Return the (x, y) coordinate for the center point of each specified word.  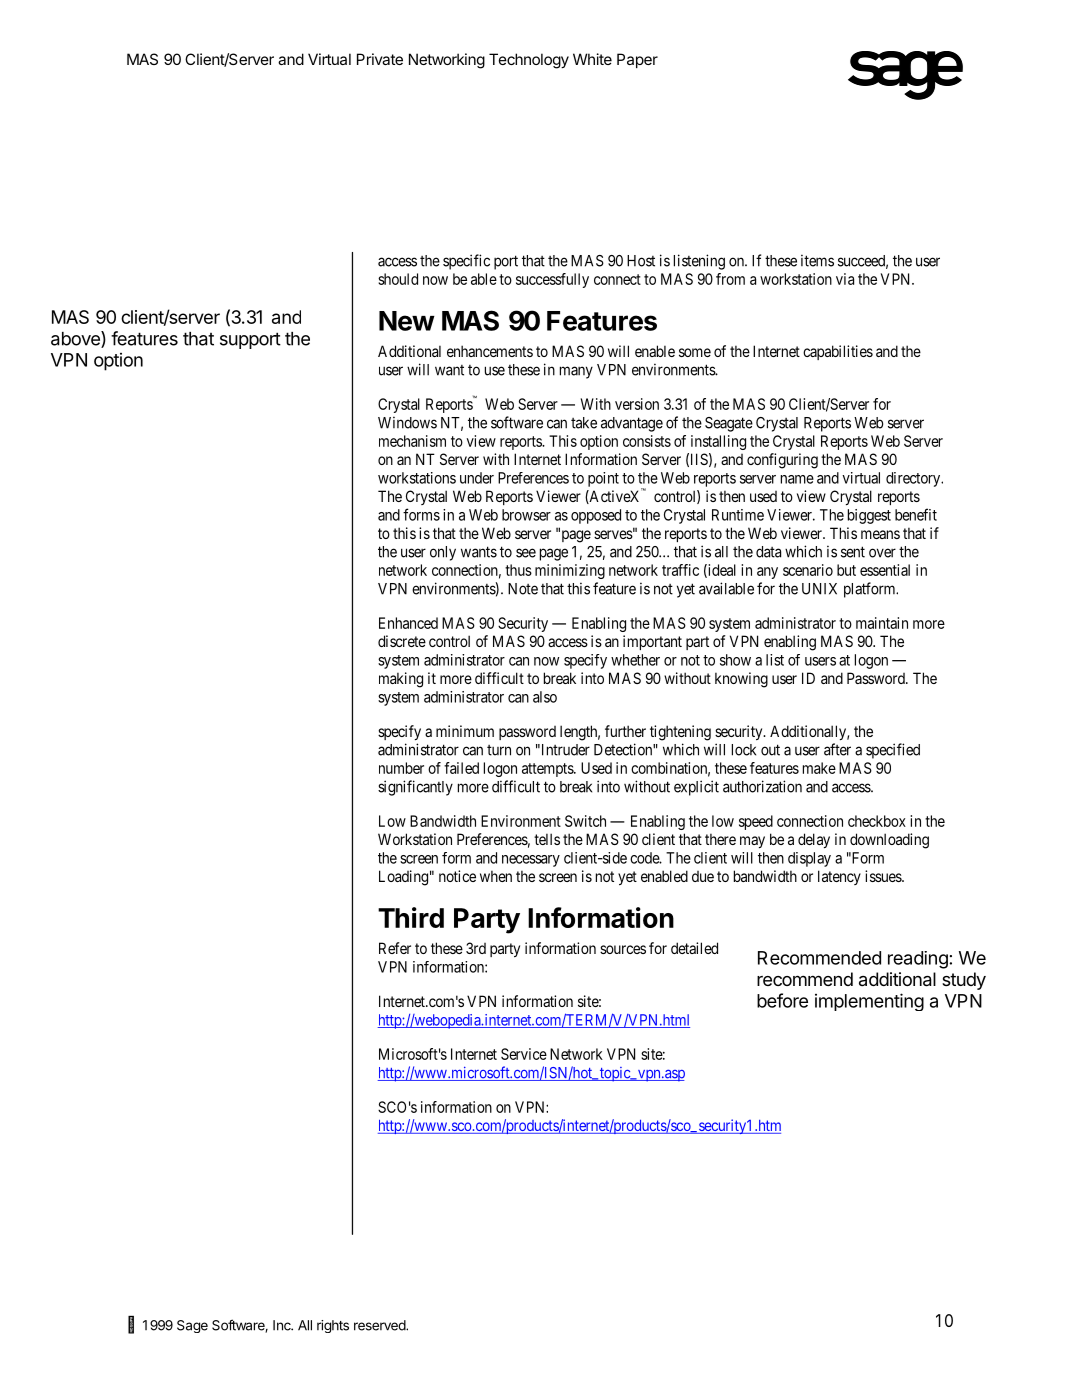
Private (380, 59)
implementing (869, 1002)
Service (524, 1054)
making (401, 680)
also (545, 697)
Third (411, 917)
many (576, 372)
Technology (529, 61)
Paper (637, 60)
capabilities (838, 352)
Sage (192, 1326)
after (837, 749)
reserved (380, 1325)
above (76, 339)
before (782, 1000)
